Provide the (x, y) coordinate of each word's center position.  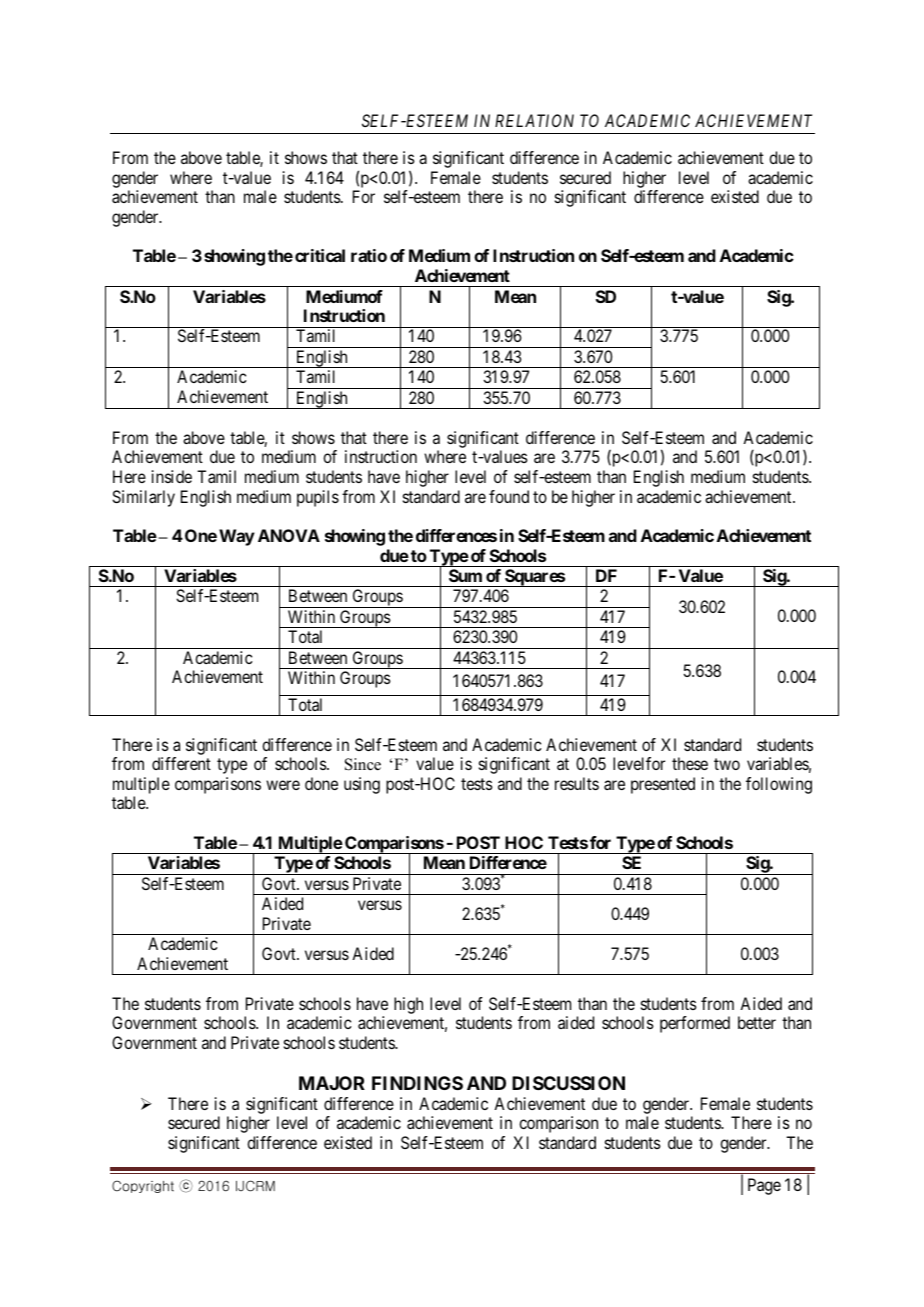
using (362, 785)
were (283, 785)
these (690, 763)
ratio (369, 255)
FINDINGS (417, 1083)
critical (320, 255)
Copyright (143, 1186)
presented (663, 785)
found (509, 496)
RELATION (534, 120)
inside (172, 476)
